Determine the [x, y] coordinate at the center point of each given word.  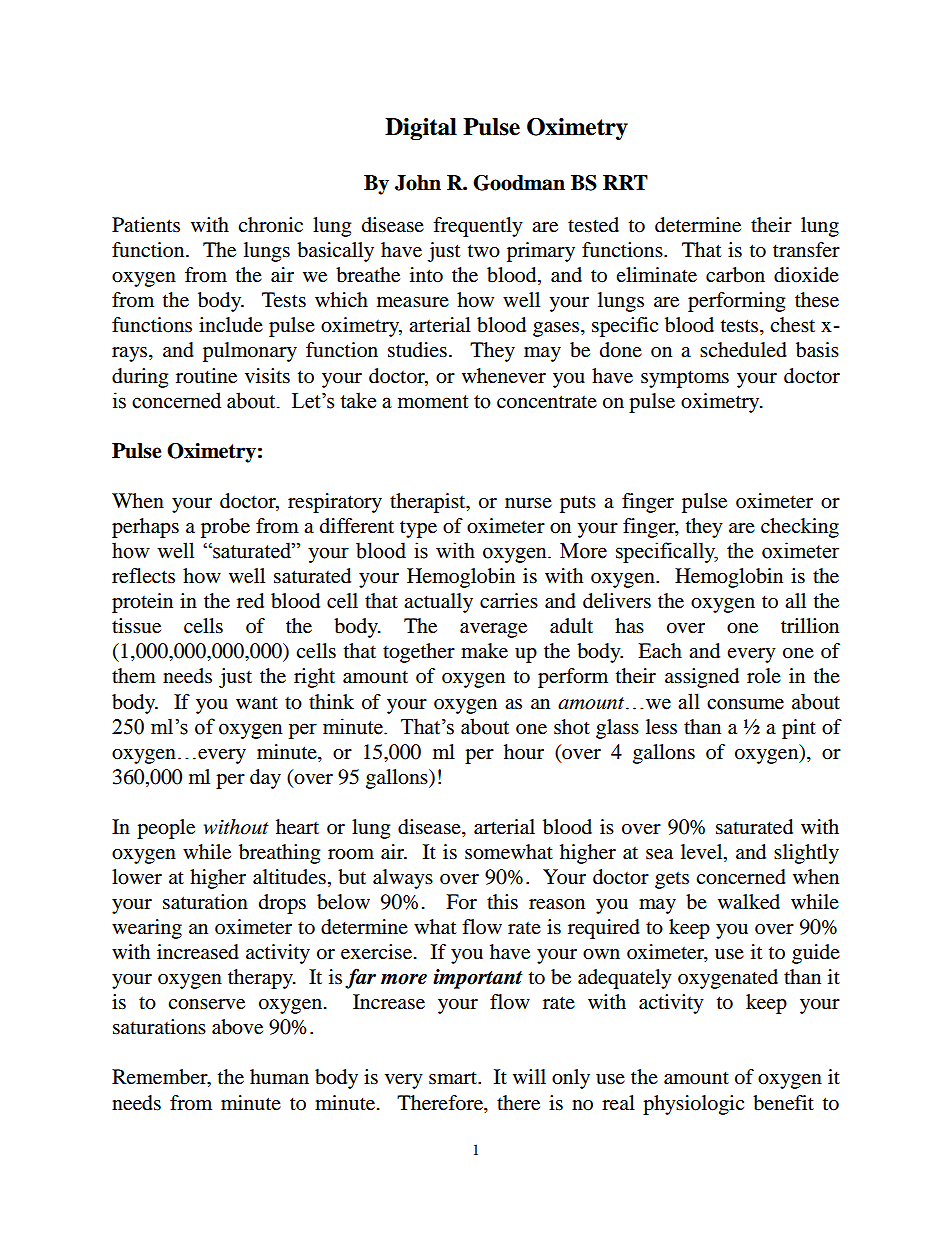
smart [454, 1078]
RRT [625, 182]
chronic [270, 225]
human [279, 1076]
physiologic [693, 1105]
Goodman [519, 183]
